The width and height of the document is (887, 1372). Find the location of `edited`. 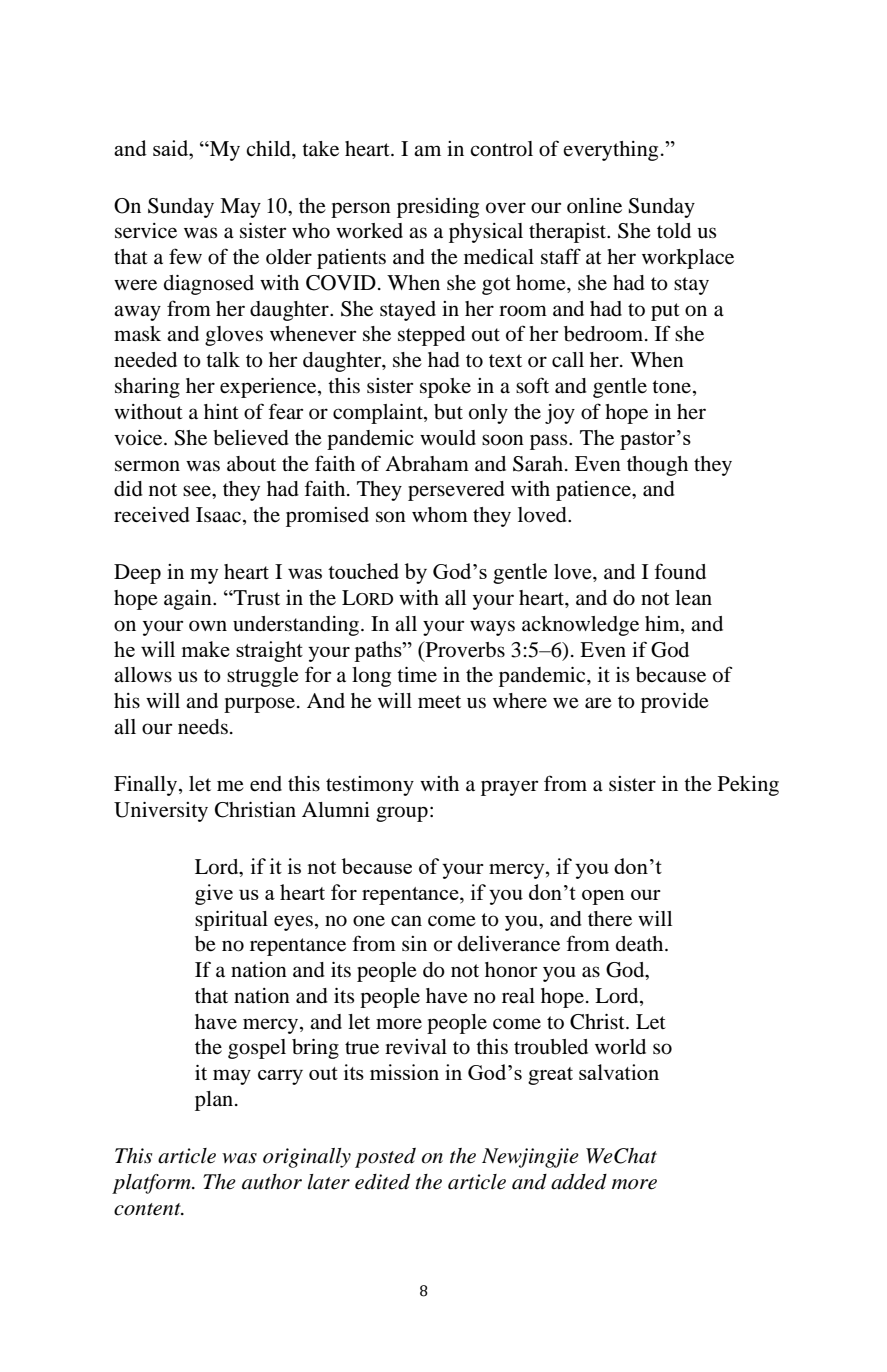

edited is located at coordinates (382, 1182).
